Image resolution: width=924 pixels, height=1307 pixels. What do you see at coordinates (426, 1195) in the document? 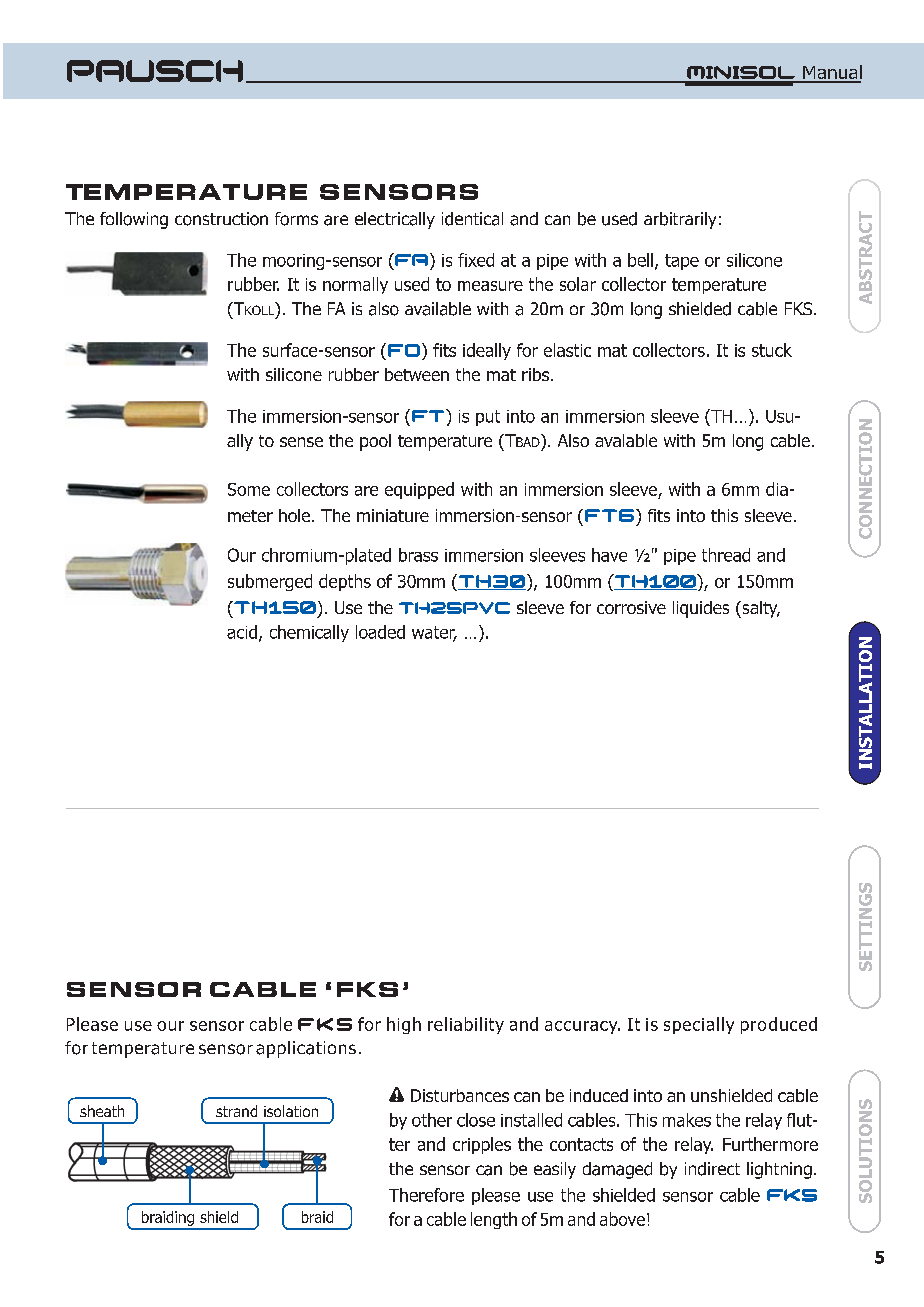
I see `Therefore` at bounding box center [426, 1195].
